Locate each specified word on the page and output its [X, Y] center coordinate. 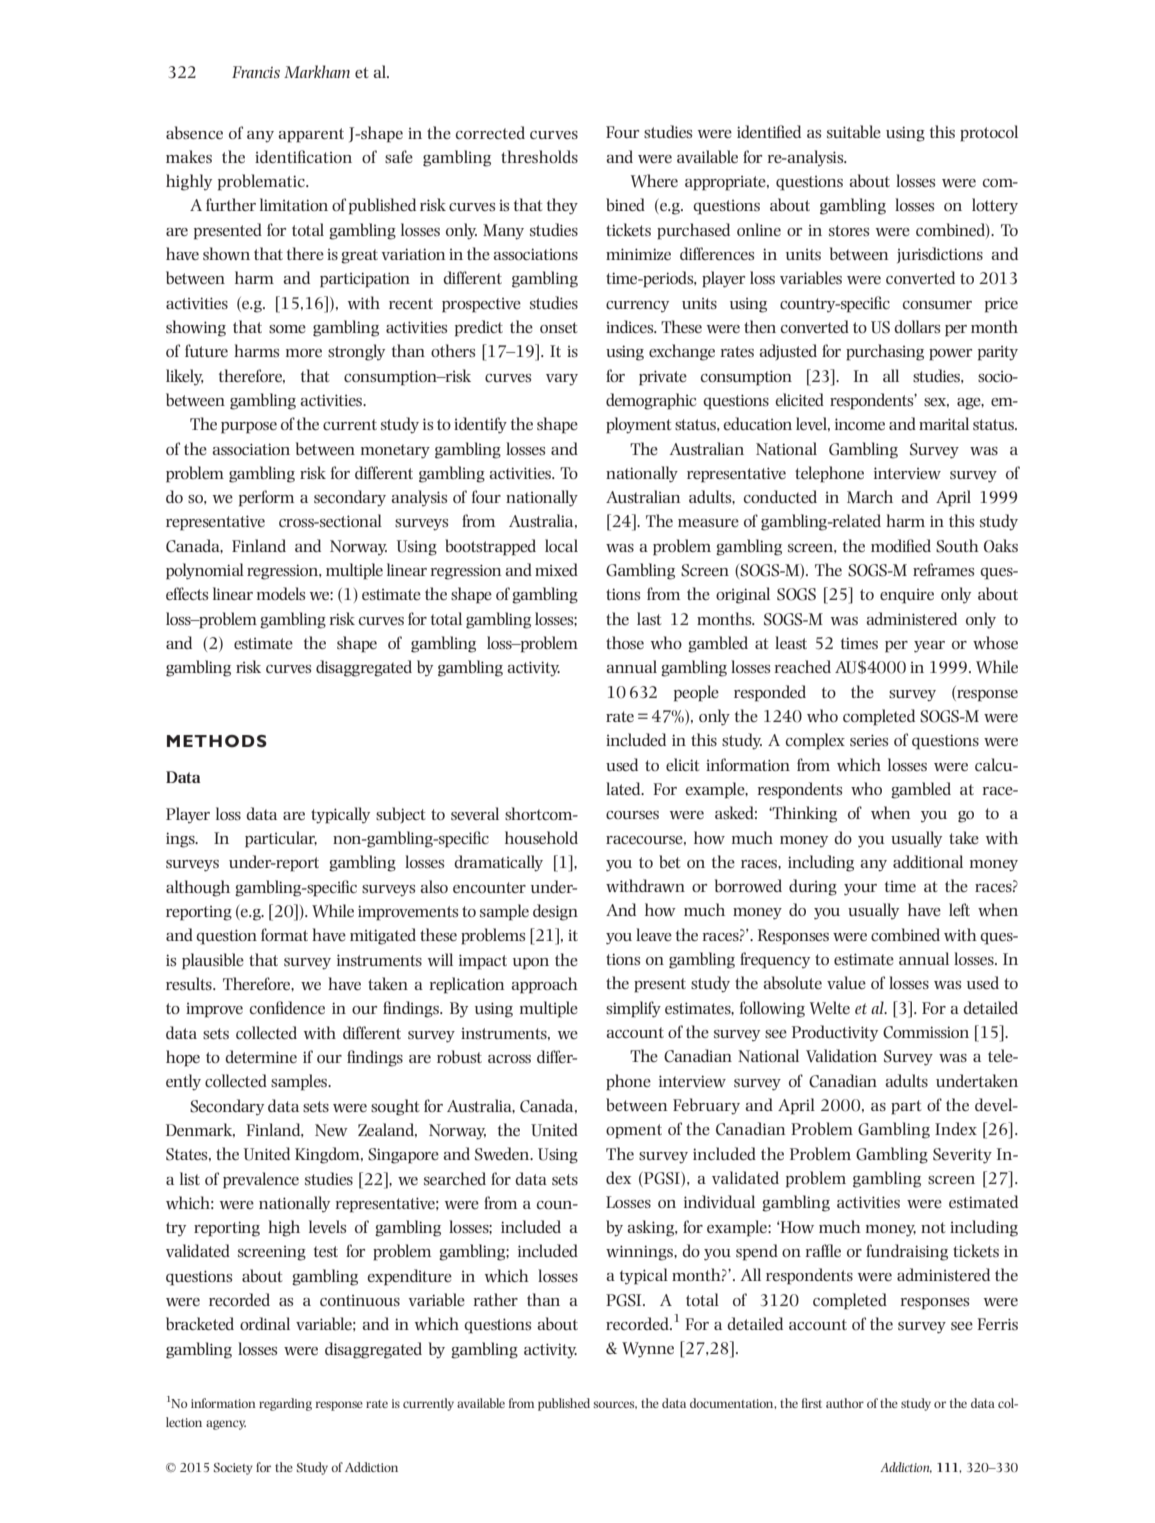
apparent [311, 135]
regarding [285, 1404]
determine [261, 1056]
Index [956, 1128]
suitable [854, 131]
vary [562, 380]
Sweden [503, 1154]
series [869, 740]
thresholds [539, 156]
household [541, 837]
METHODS [217, 741]
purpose [249, 428]
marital [944, 423]
